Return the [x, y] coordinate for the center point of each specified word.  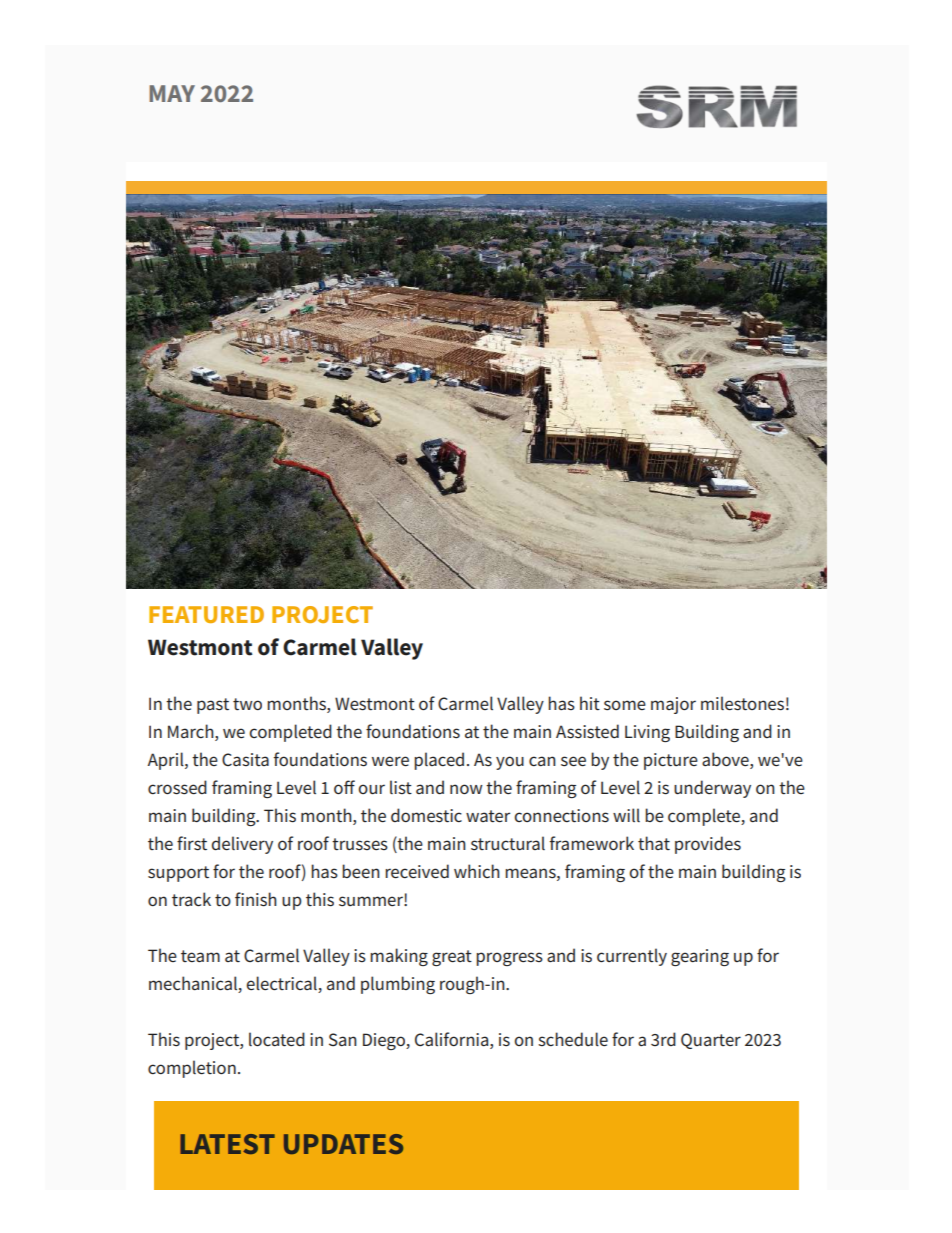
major [673, 705]
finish [256, 899]
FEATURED [206, 614]
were [390, 761]
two [247, 704]
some [625, 705]
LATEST [227, 1144]
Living [647, 733]
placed [439, 761]
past [213, 706]
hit [590, 703]
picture [671, 761]
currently [632, 957]
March [192, 731]
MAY [172, 93]
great [452, 958]
